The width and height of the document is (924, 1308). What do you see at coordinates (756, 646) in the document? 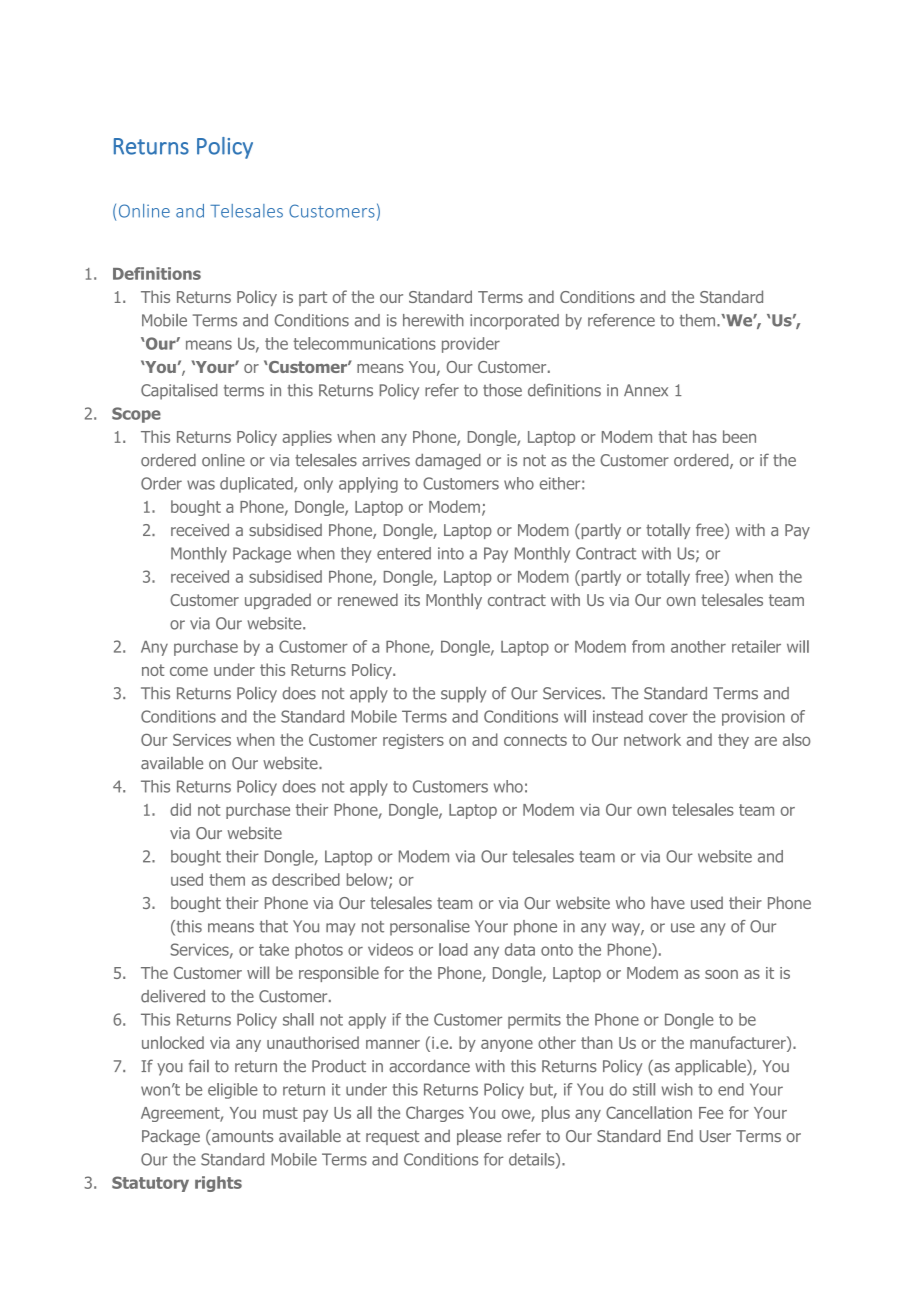
I see `retailer` at bounding box center [756, 646].
